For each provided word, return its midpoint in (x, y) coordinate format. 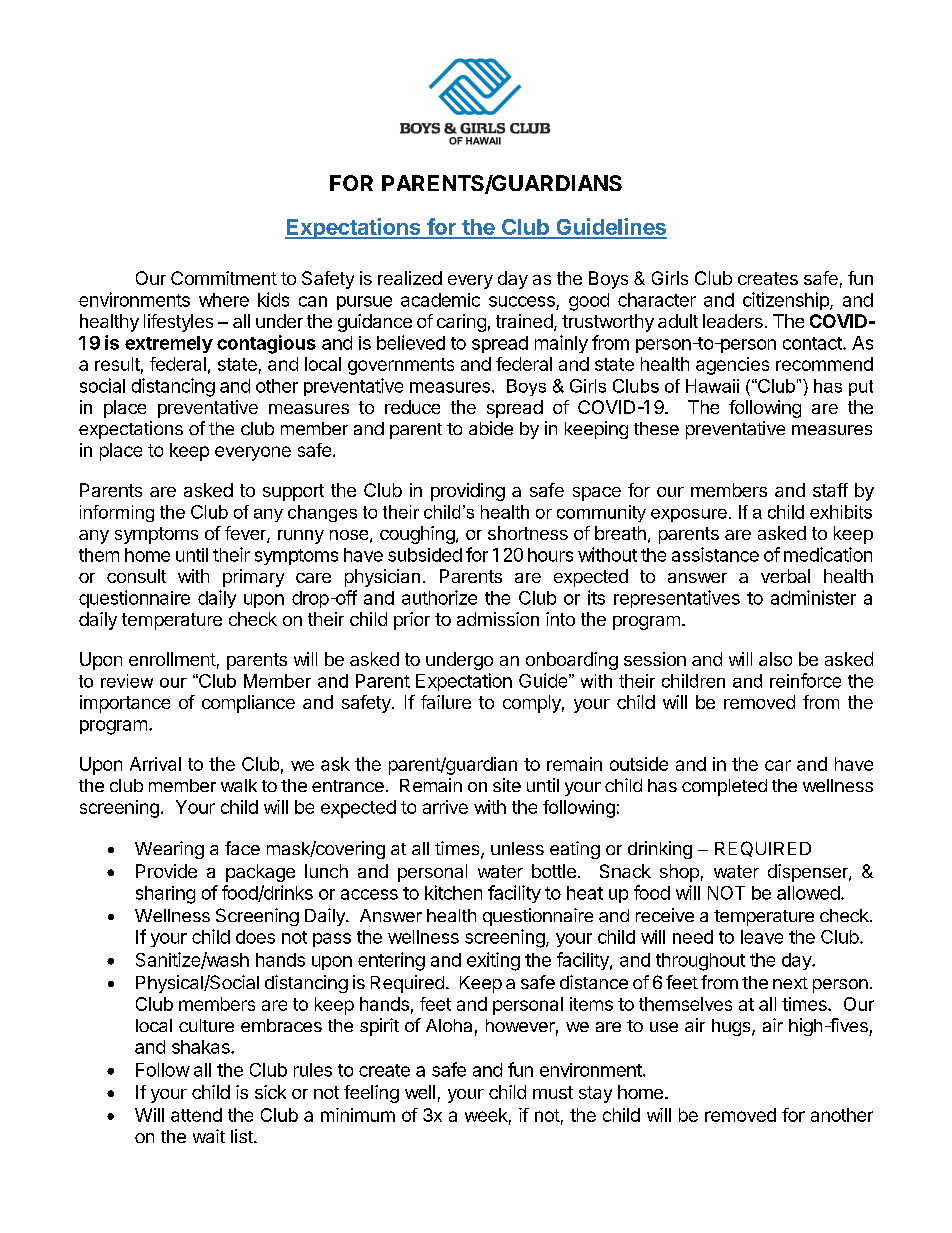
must (553, 1092)
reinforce (805, 680)
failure (446, 702)
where (224, 300)
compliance (248, 704)
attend (196, 1115)
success (522, 301)
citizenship (787, 301)
